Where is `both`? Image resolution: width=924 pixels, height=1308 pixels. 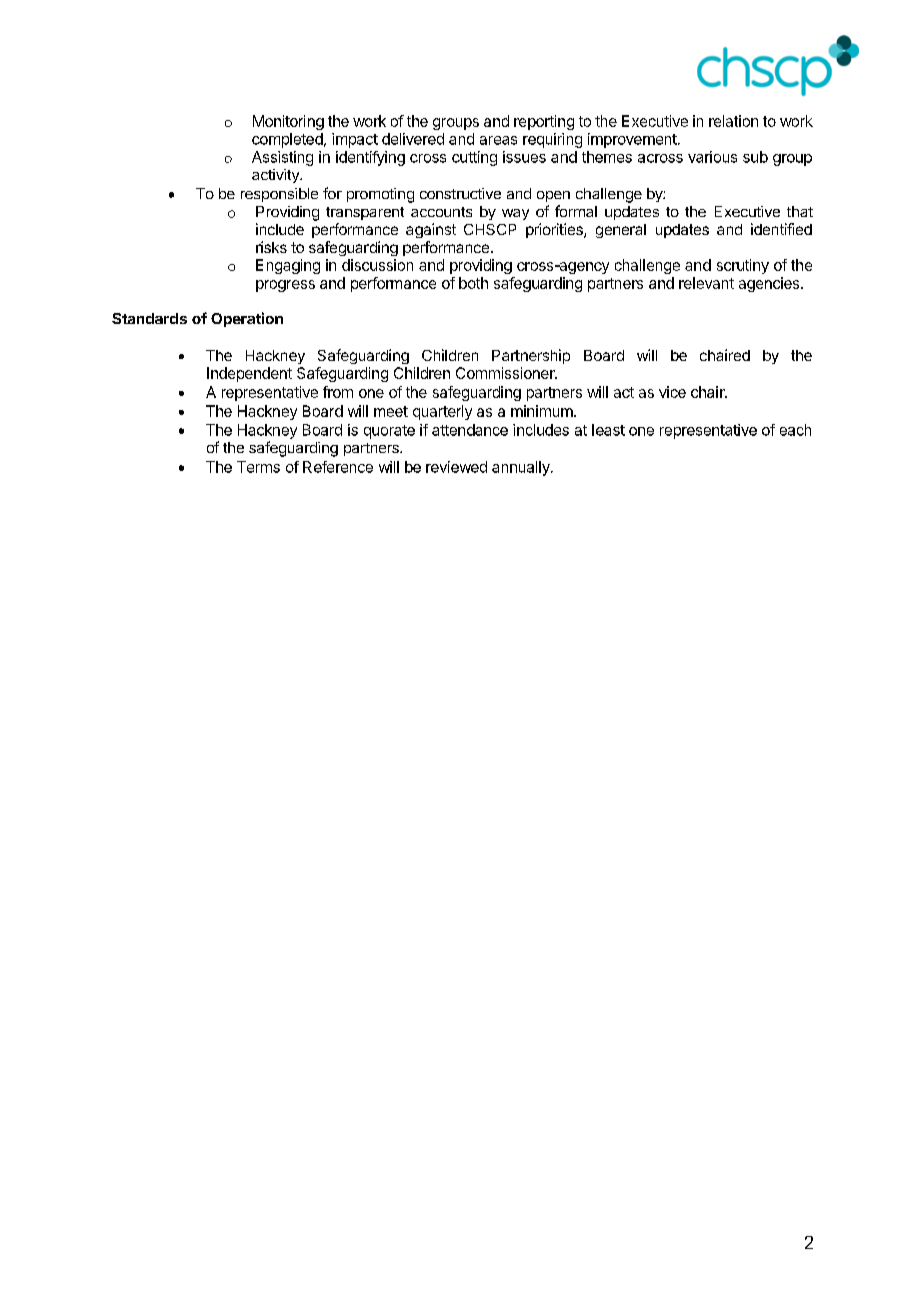
both is located at coordinates (473, 283).
